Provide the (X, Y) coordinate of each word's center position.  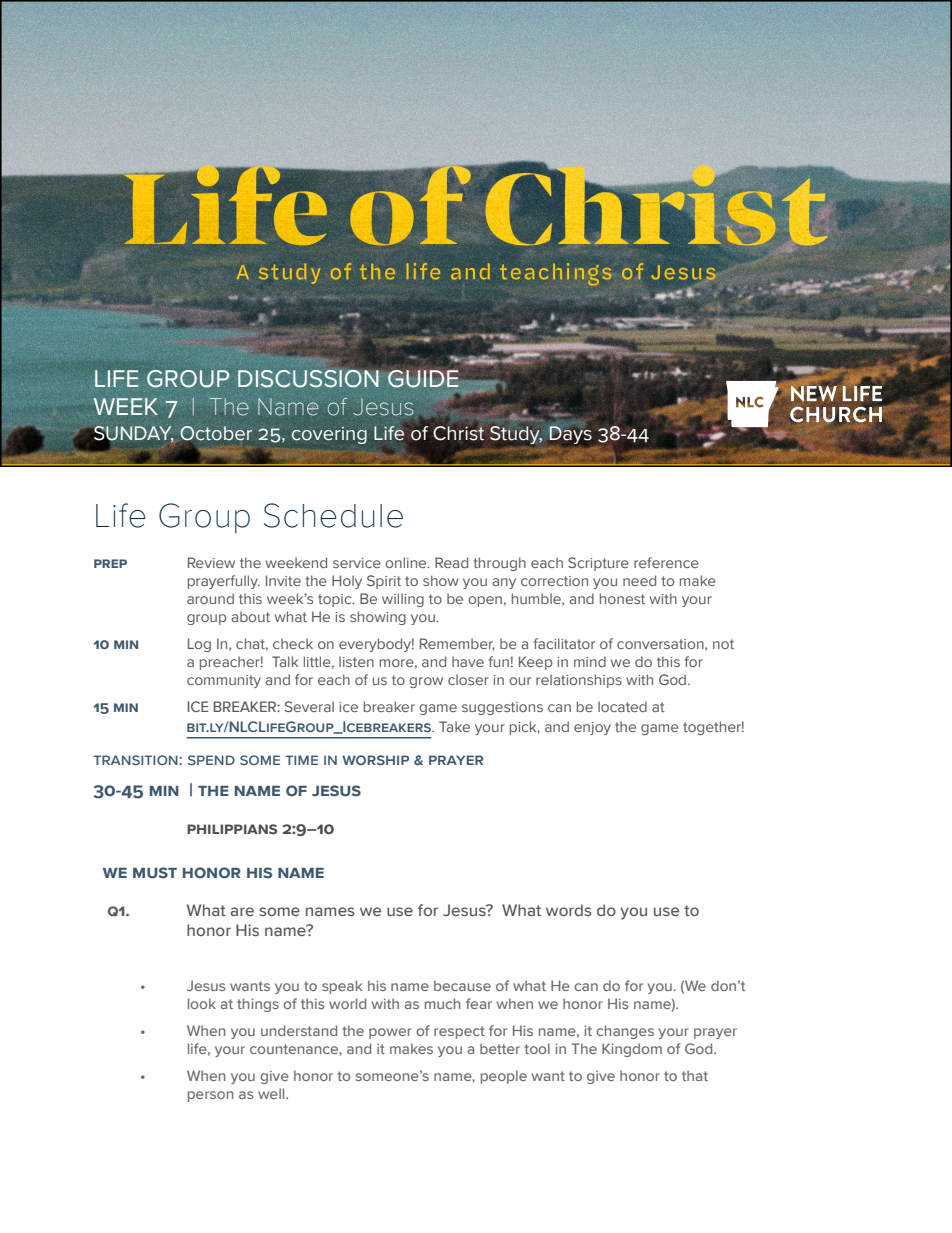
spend (211, 760)
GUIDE (423, 379)
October (216, 433)
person (210, 1096)
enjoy (592, 728)
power (390, 1033)
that (695, 1075)
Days (571, 435)
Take (454, 726)
